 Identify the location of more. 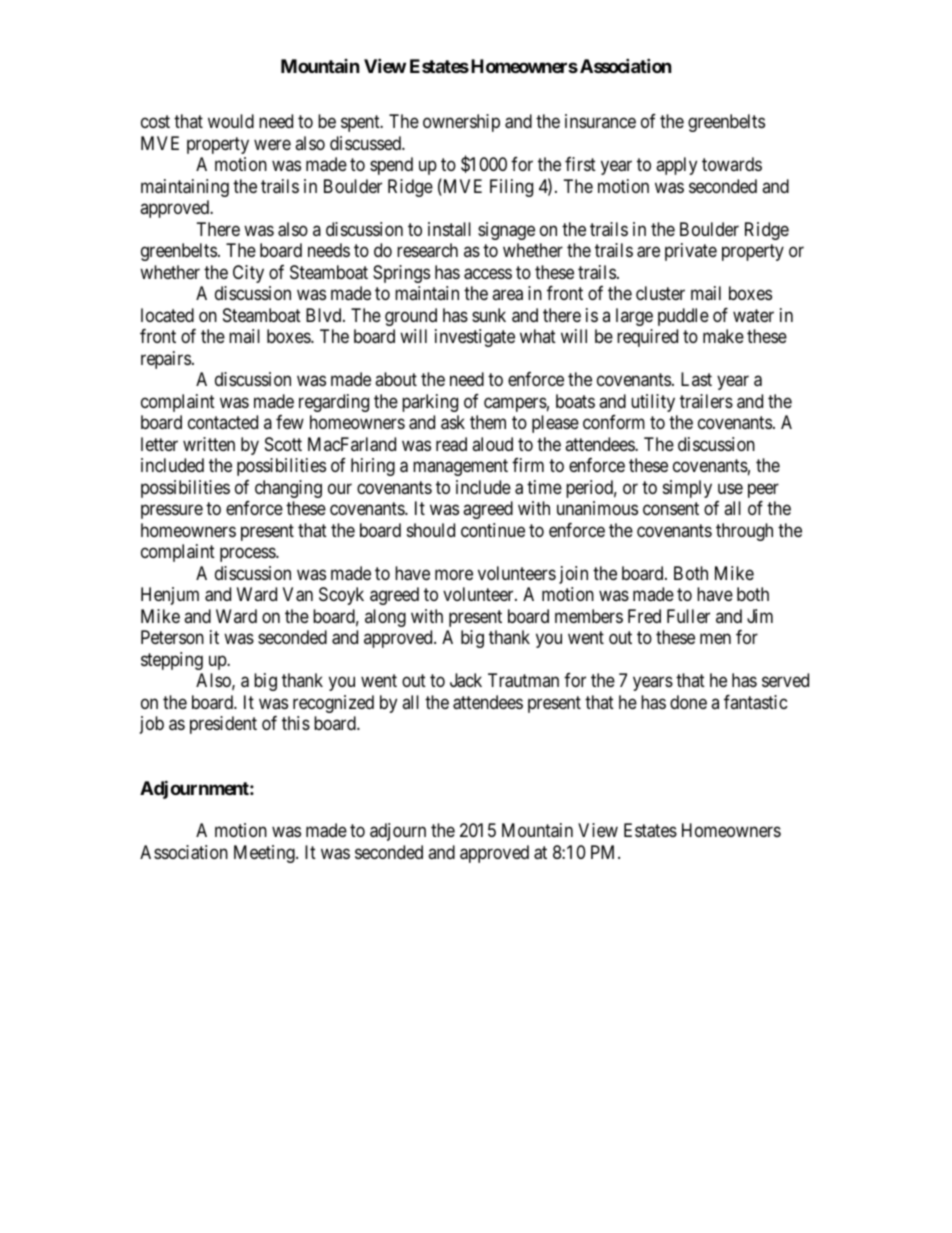
(454, 574).
